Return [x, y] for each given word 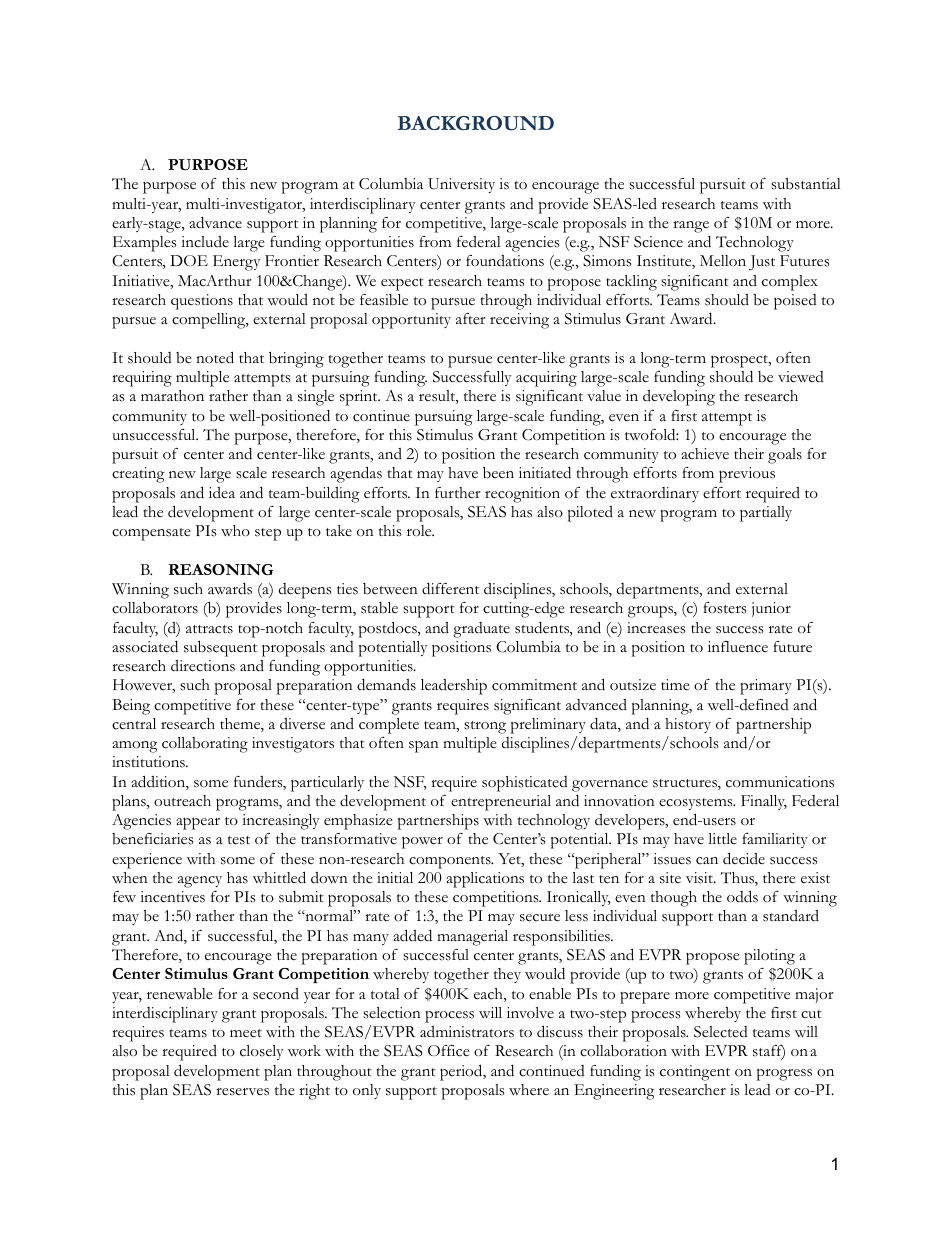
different [450, 589]
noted [215, 357]
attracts [209, 629]
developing [679, 398]
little [722, 838]
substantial [806, 184]
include [205, 242]
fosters [725, 608]
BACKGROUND [476, 123]
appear [198, 823]
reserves [242, 1092]
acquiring [546, 379]
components [451, 862]
